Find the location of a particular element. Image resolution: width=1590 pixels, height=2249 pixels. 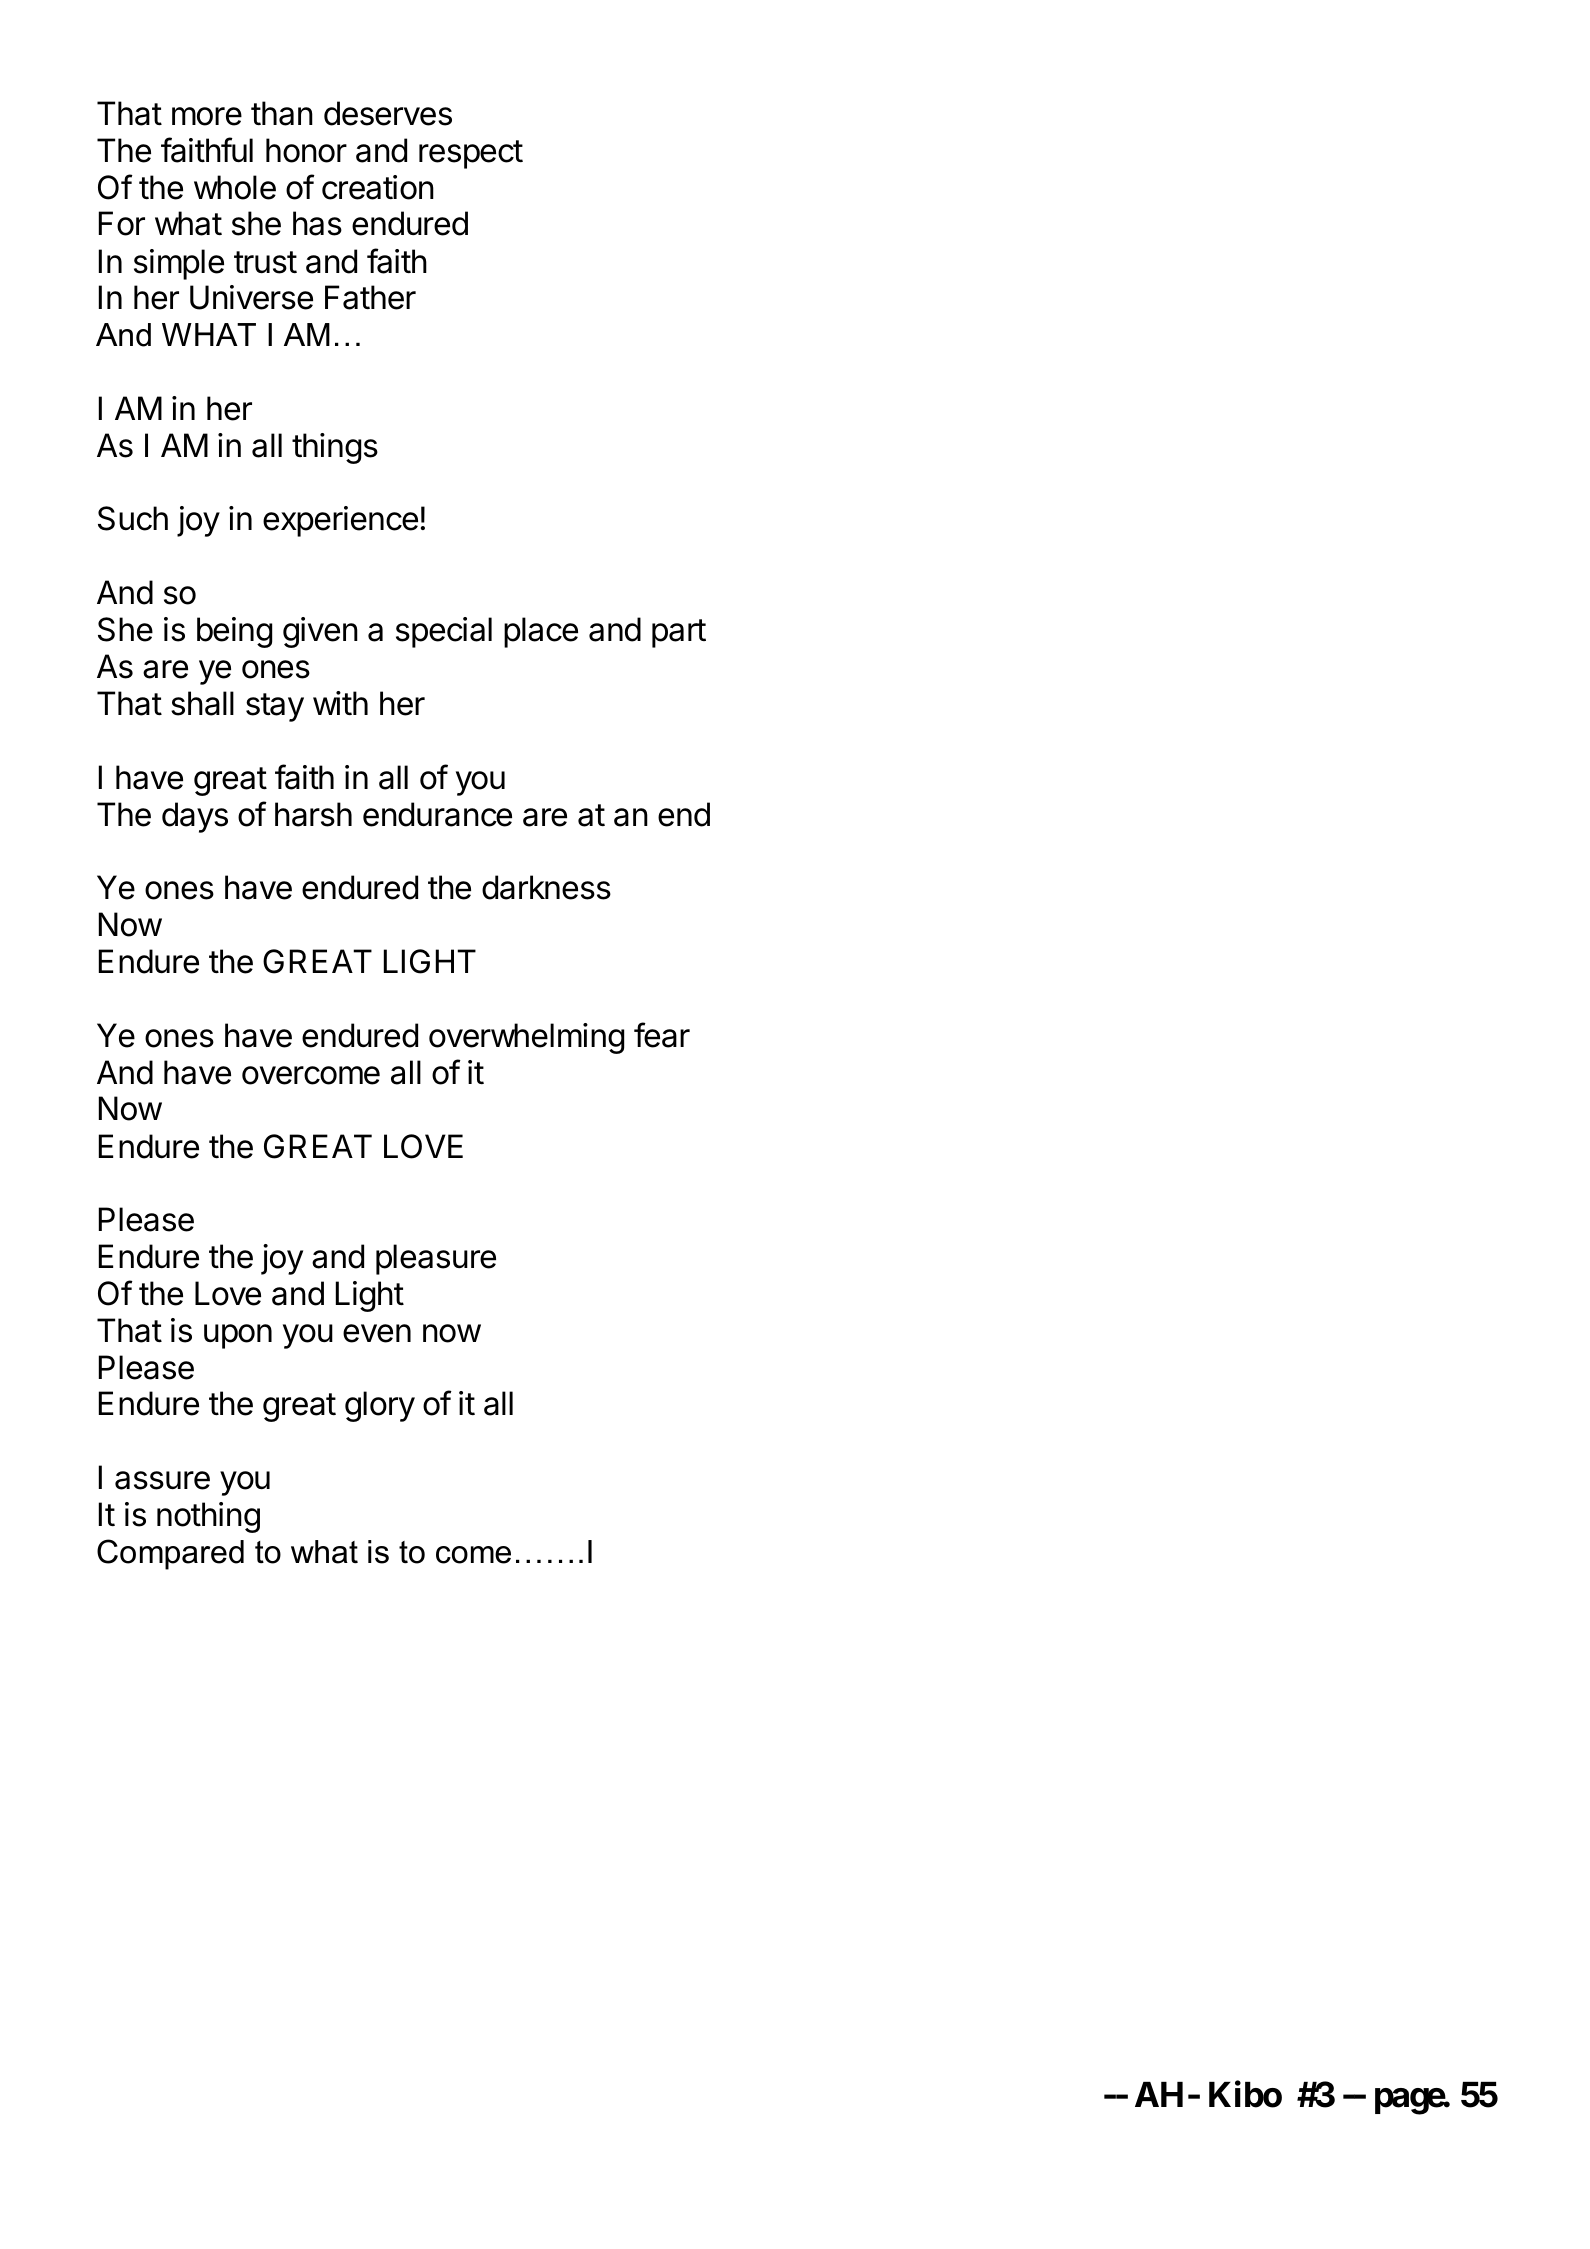

overwhelming is located at coordinates (526, 1038).
